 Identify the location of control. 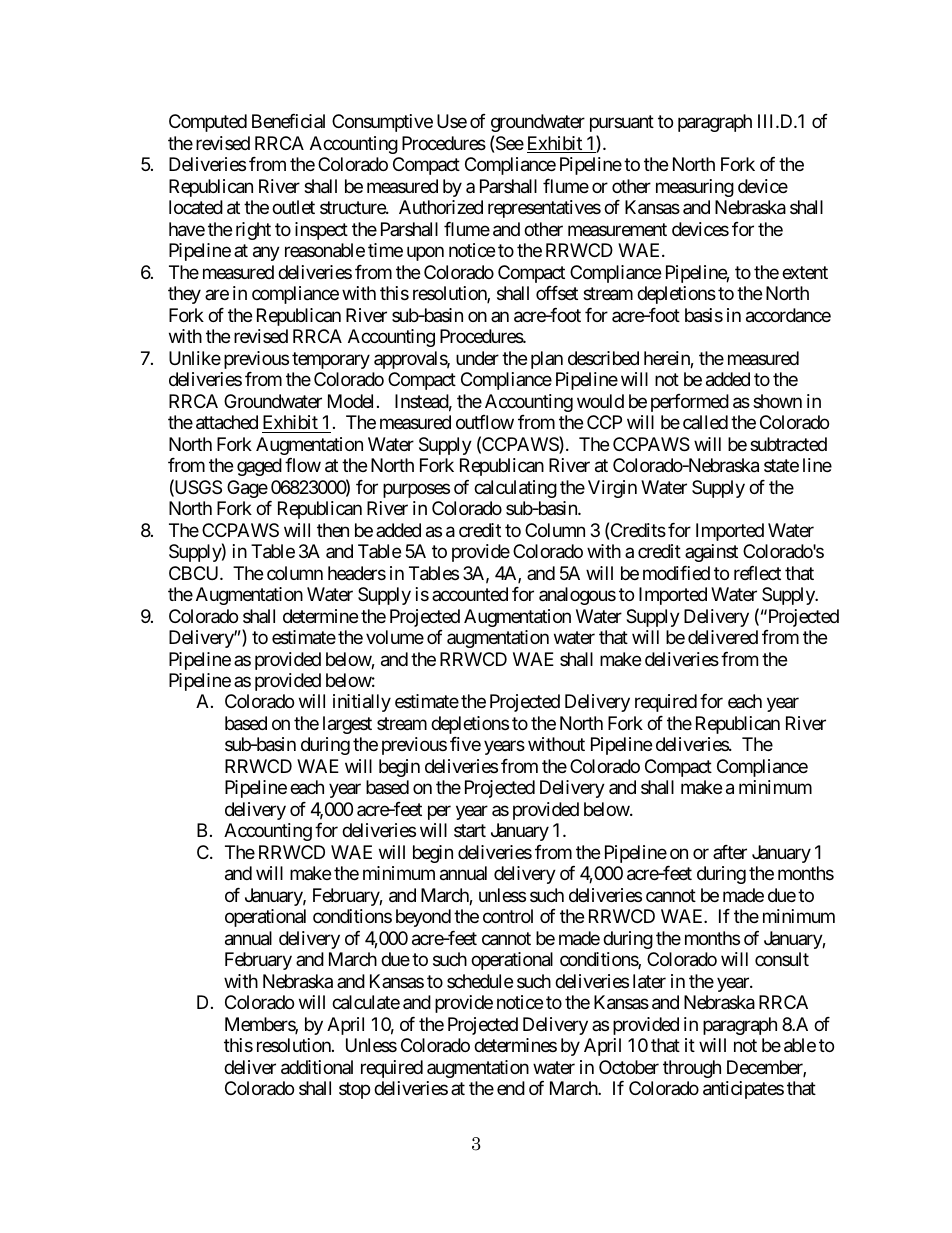
(508, 916).
